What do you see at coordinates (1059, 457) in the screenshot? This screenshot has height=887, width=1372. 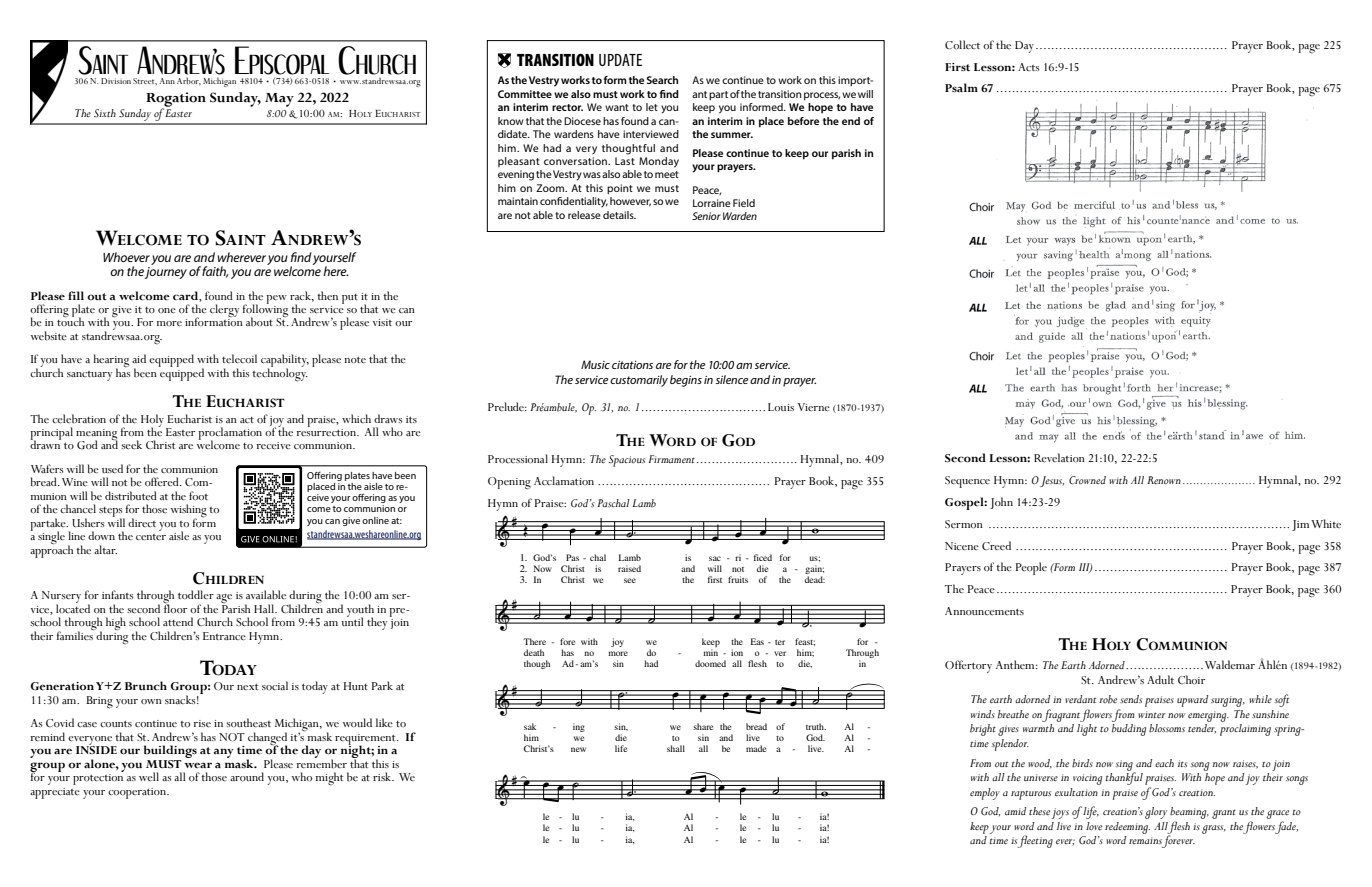 I see `Revelation` at bounding box center [1059, 457].
